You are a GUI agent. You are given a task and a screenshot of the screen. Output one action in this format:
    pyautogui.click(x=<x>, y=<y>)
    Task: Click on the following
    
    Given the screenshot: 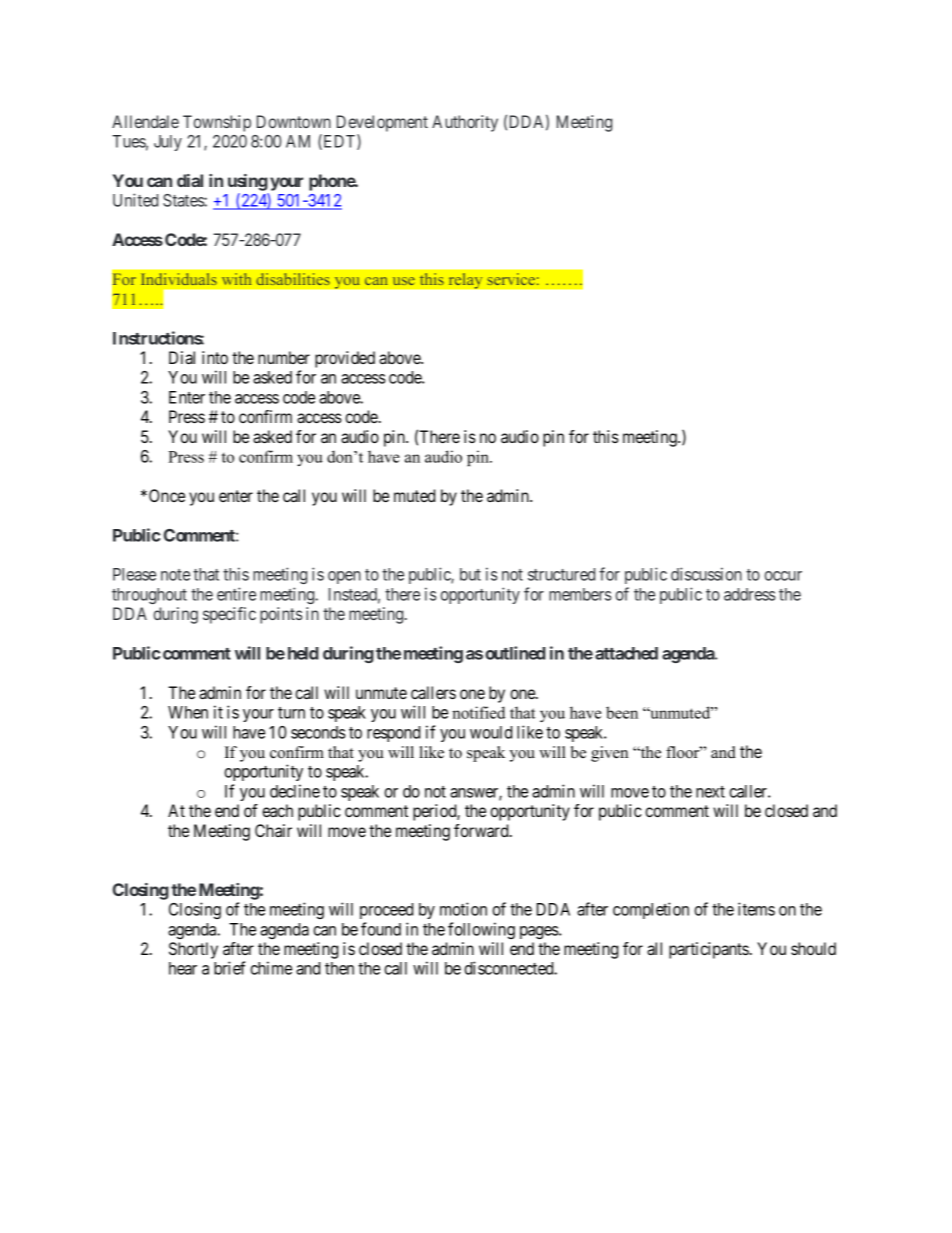 What is the action you would take?
    pyautogui.click(x=481, y=930)
